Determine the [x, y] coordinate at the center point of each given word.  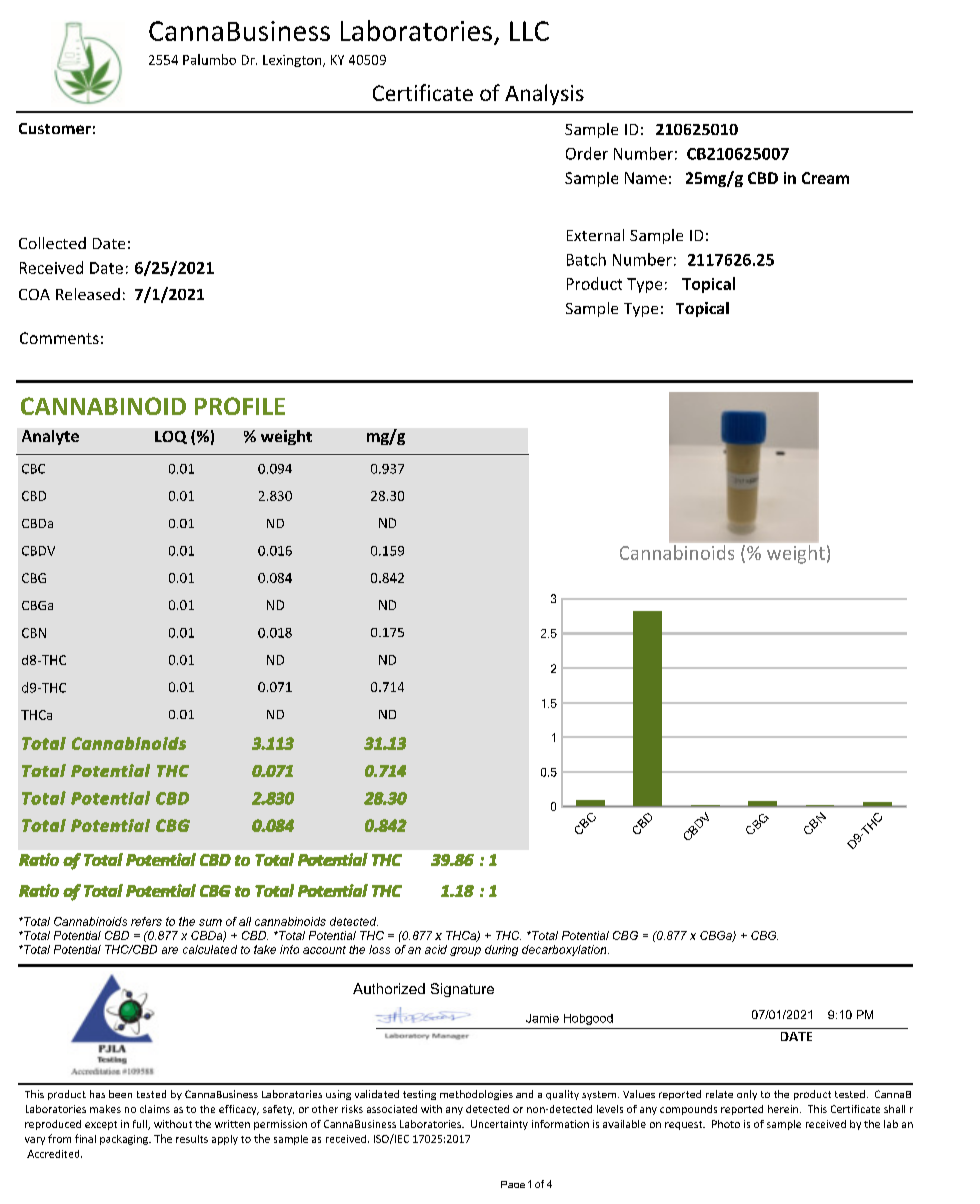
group [465, 951]
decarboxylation [565, 950]
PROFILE [240, 406]
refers [146, 921]
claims [155, 1109]
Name [646, 178]
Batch [586, 259]
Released [88, 294]
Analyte [50, 437]
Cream [825, 178]
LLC [529, 31]
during [501, 950]
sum [210, 922]
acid [436, 949]
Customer [55, 128]
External [595, 235]
